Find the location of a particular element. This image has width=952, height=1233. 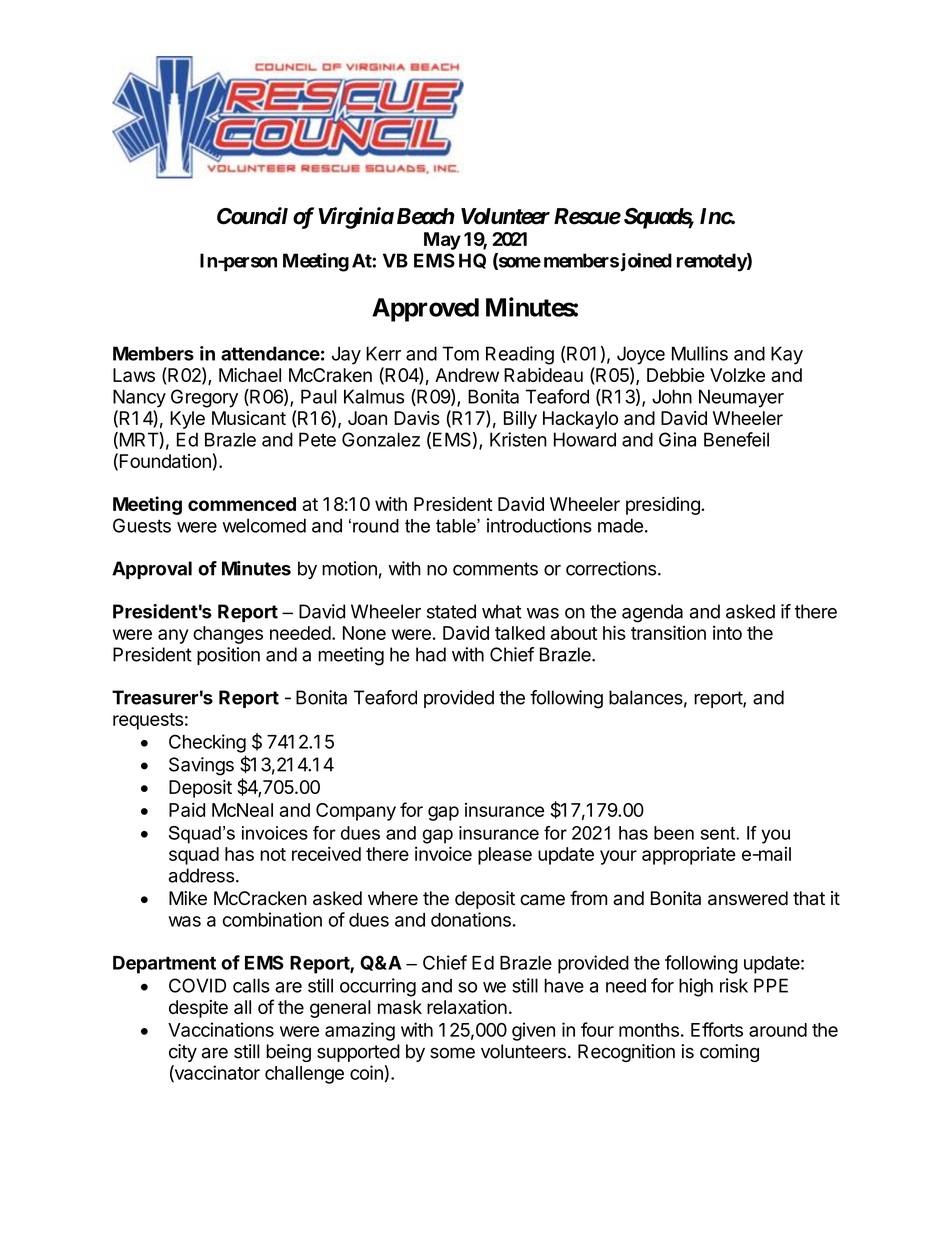

changes is located at coordinates (228, 635).
